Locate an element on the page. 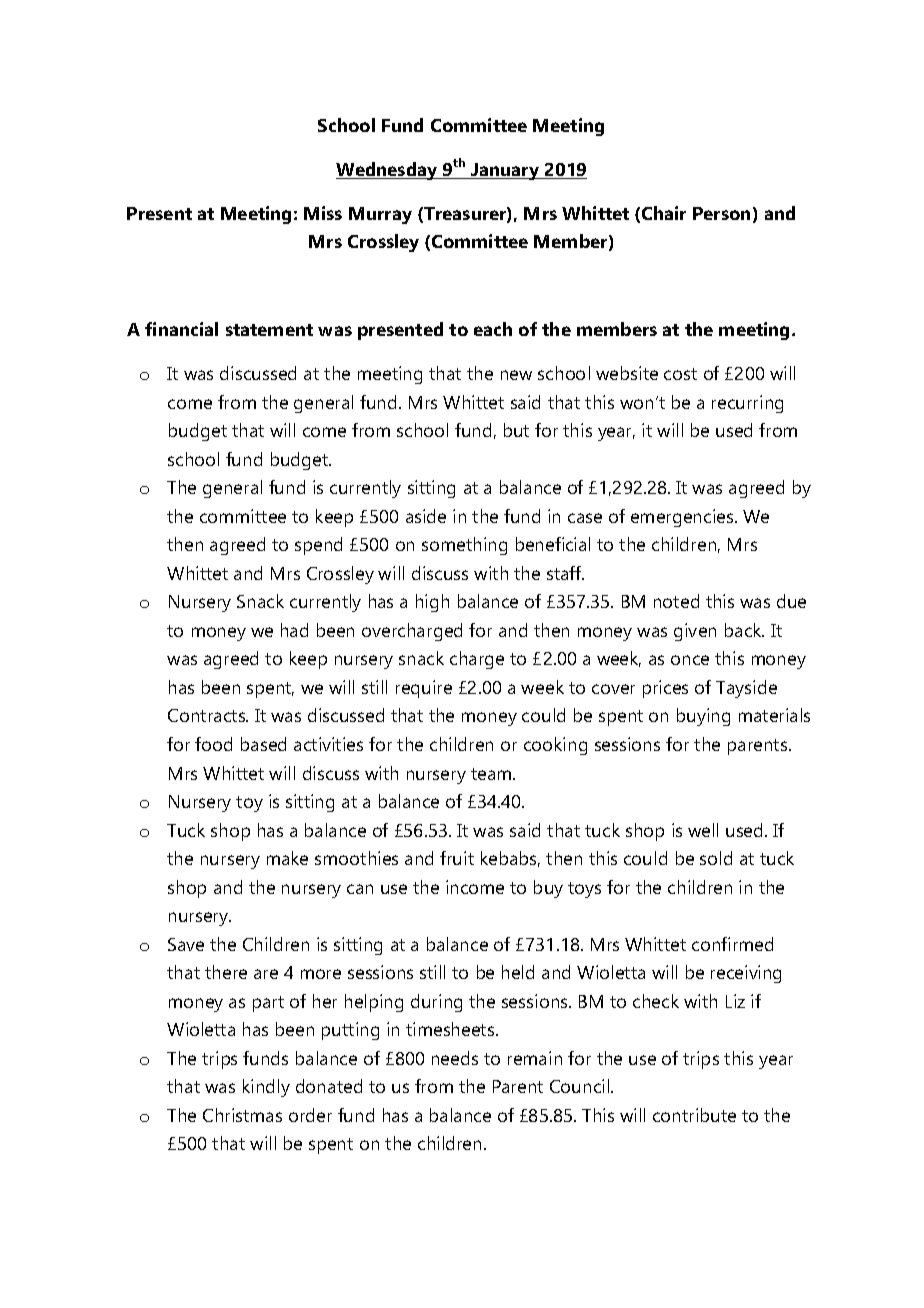 The height and width of the image is (1308, 924). kindly is located at coordinates (266, 1088).
